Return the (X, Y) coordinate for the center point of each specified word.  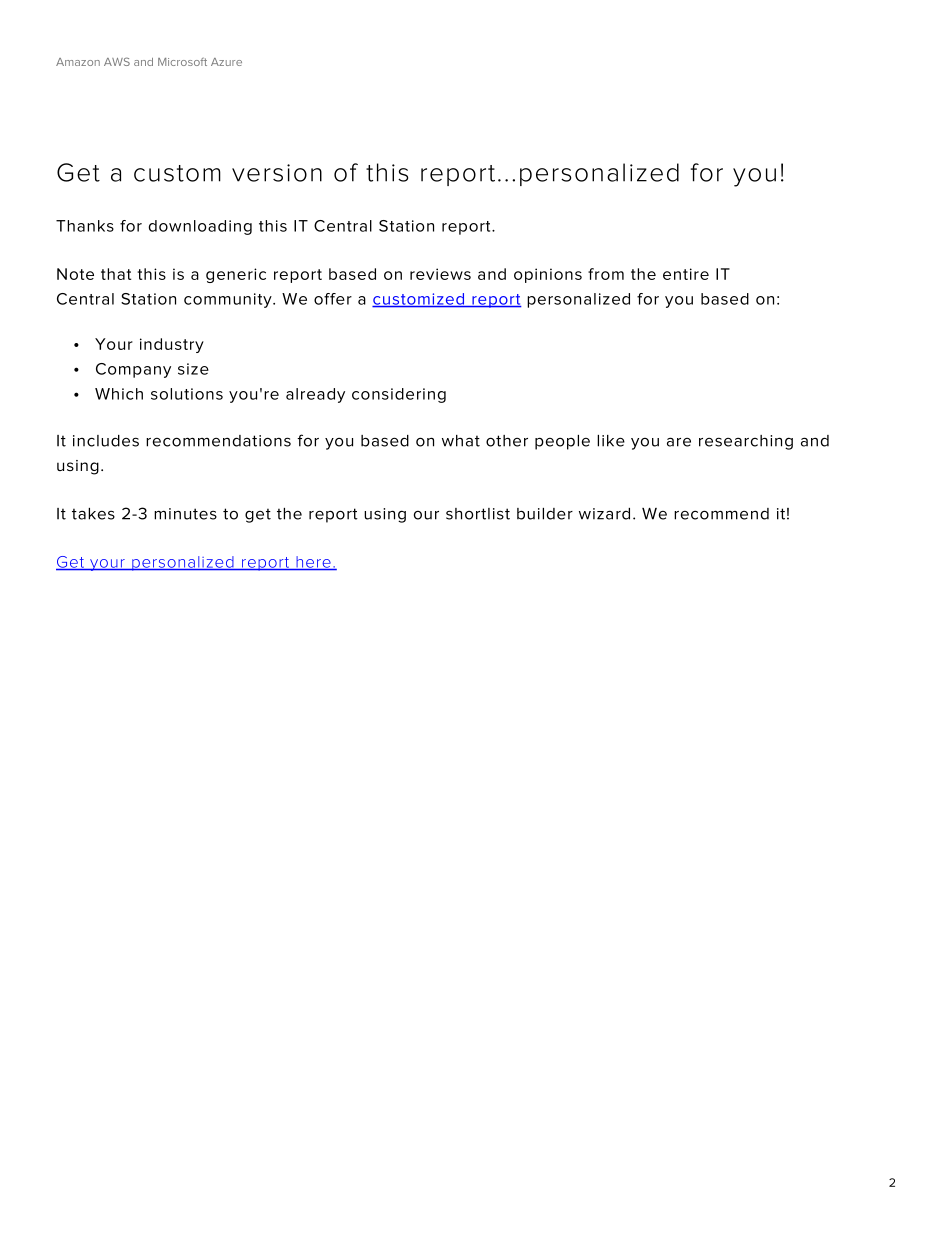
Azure (226, 62)
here (313, 563)
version (277, 173)
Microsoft (182, 62)
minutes (185, 514)
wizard (604, 514)
